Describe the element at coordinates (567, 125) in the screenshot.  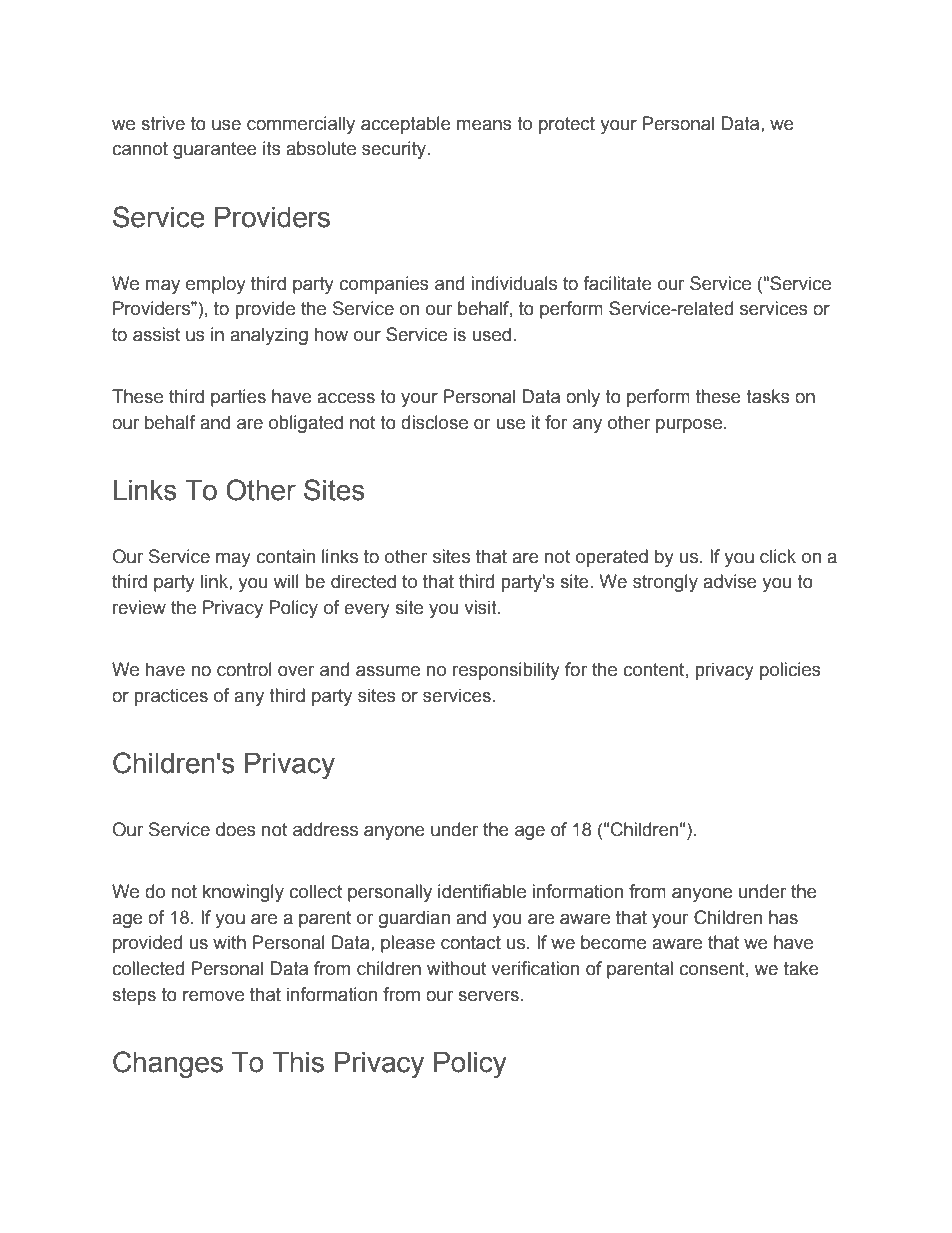
I see `protect` at that location.
